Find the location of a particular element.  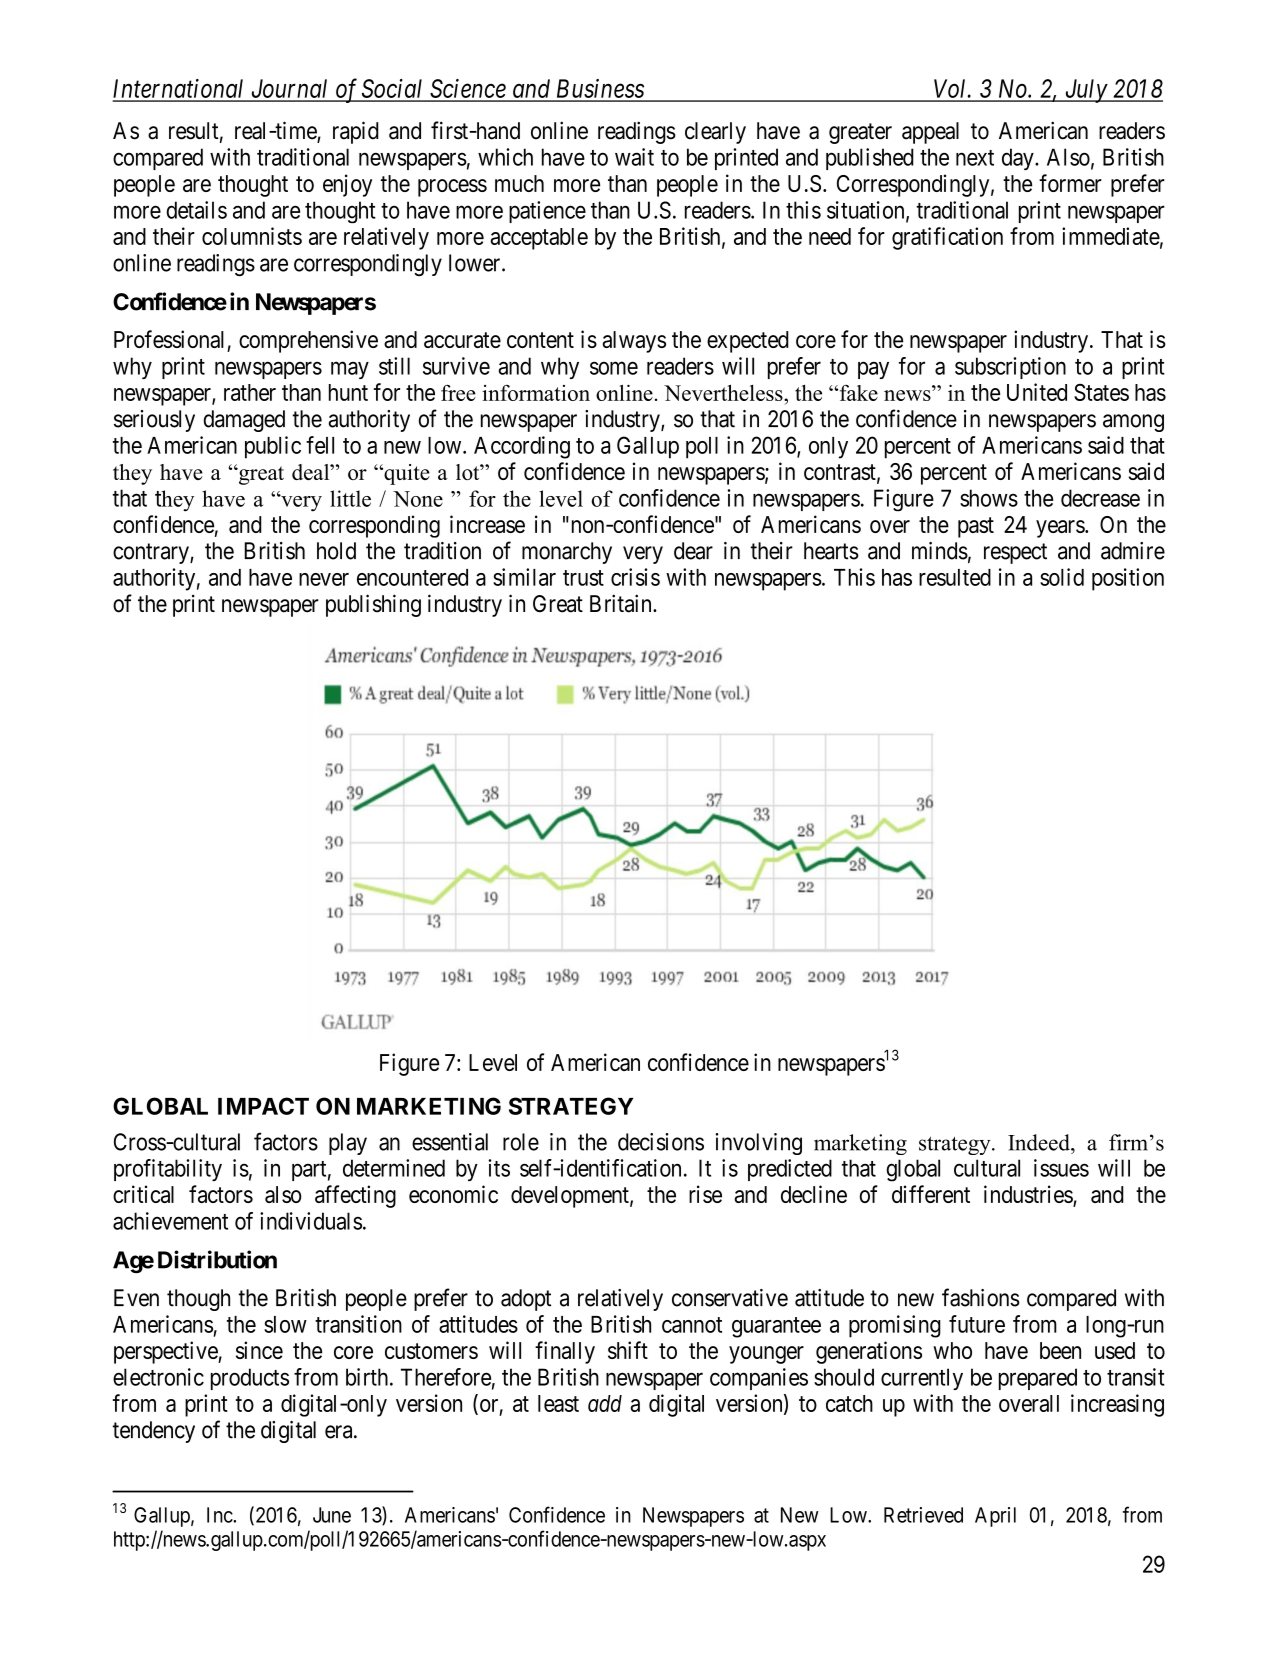

wait is located at coordinates (634, 157).
